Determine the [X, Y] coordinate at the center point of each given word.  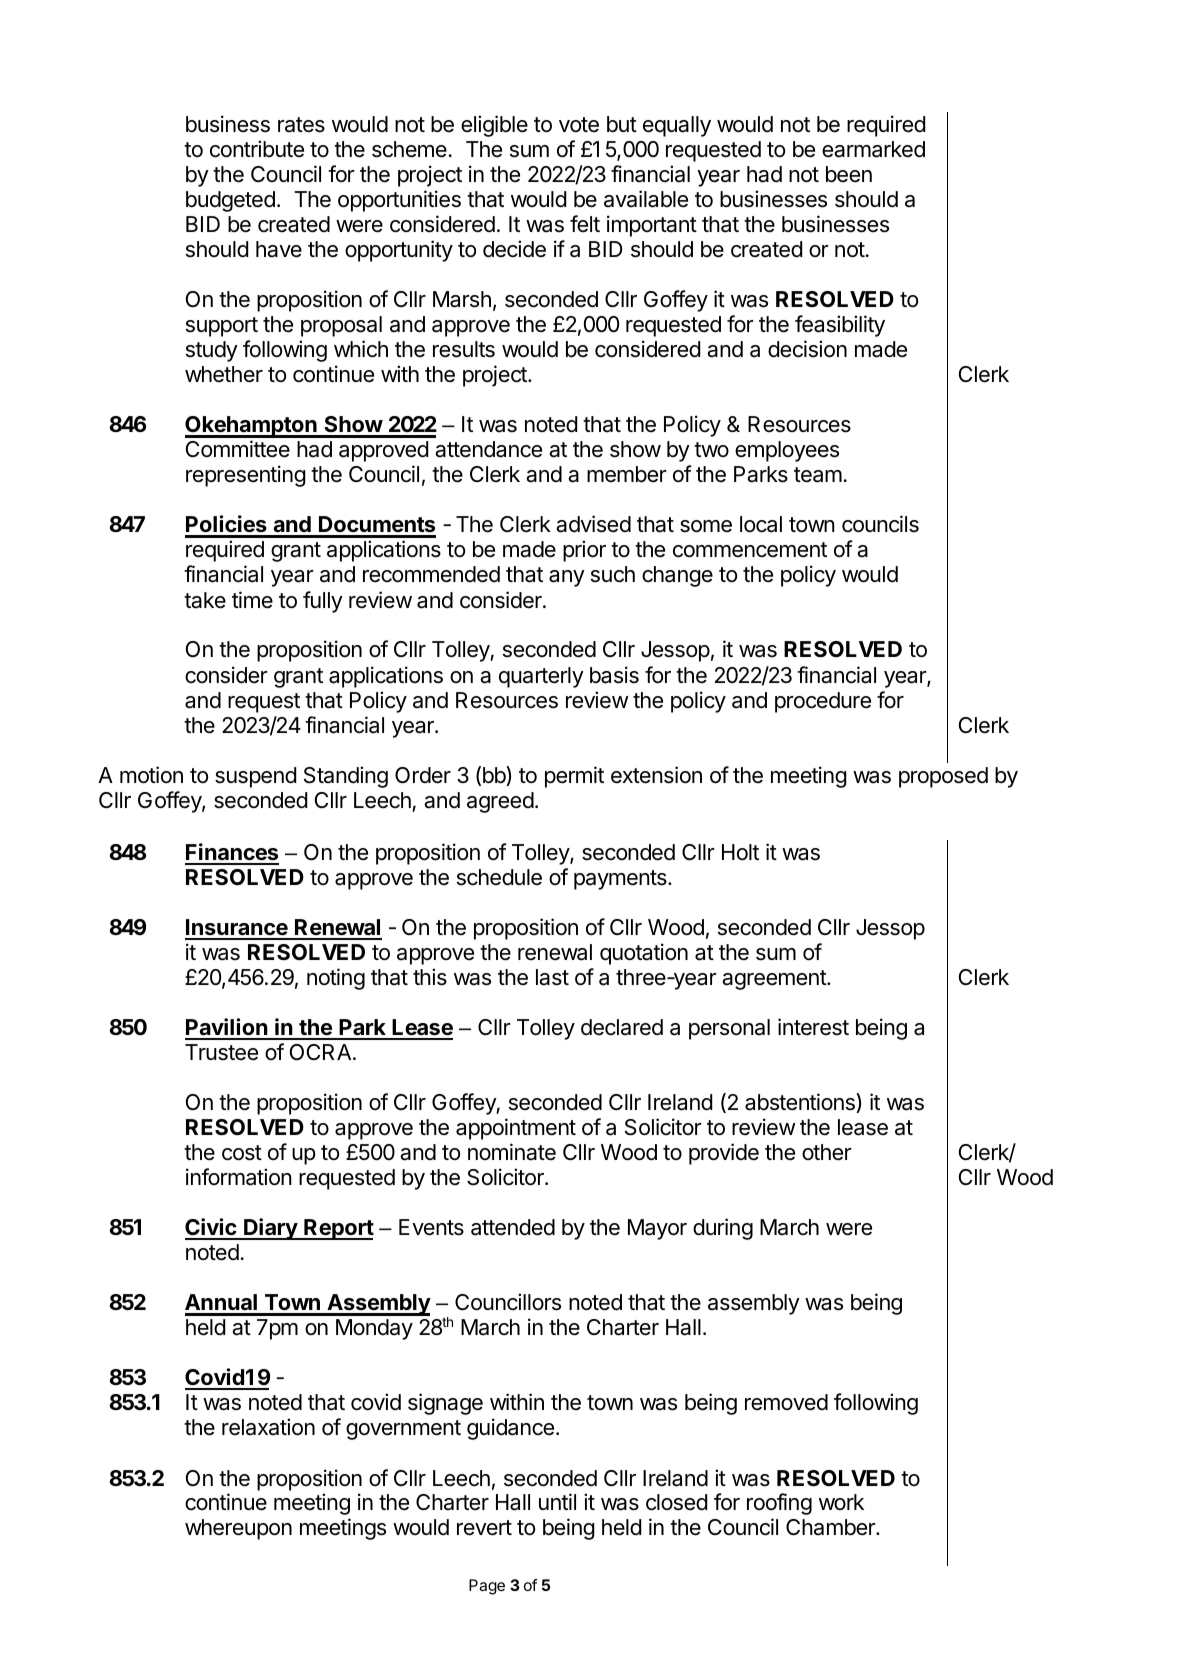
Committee [238, 449]
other [827, 1152]
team [818, 475]
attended [513, 1227]
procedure [823, 702]
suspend [255, 777]
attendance [488, 449]
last [552, 977]
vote [579, 125]
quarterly [541, 677]
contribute [257, 149]
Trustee [221, 1052]
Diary [270, 1229]
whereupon [238, 1529]
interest [813, 1027]
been [849, 174]
